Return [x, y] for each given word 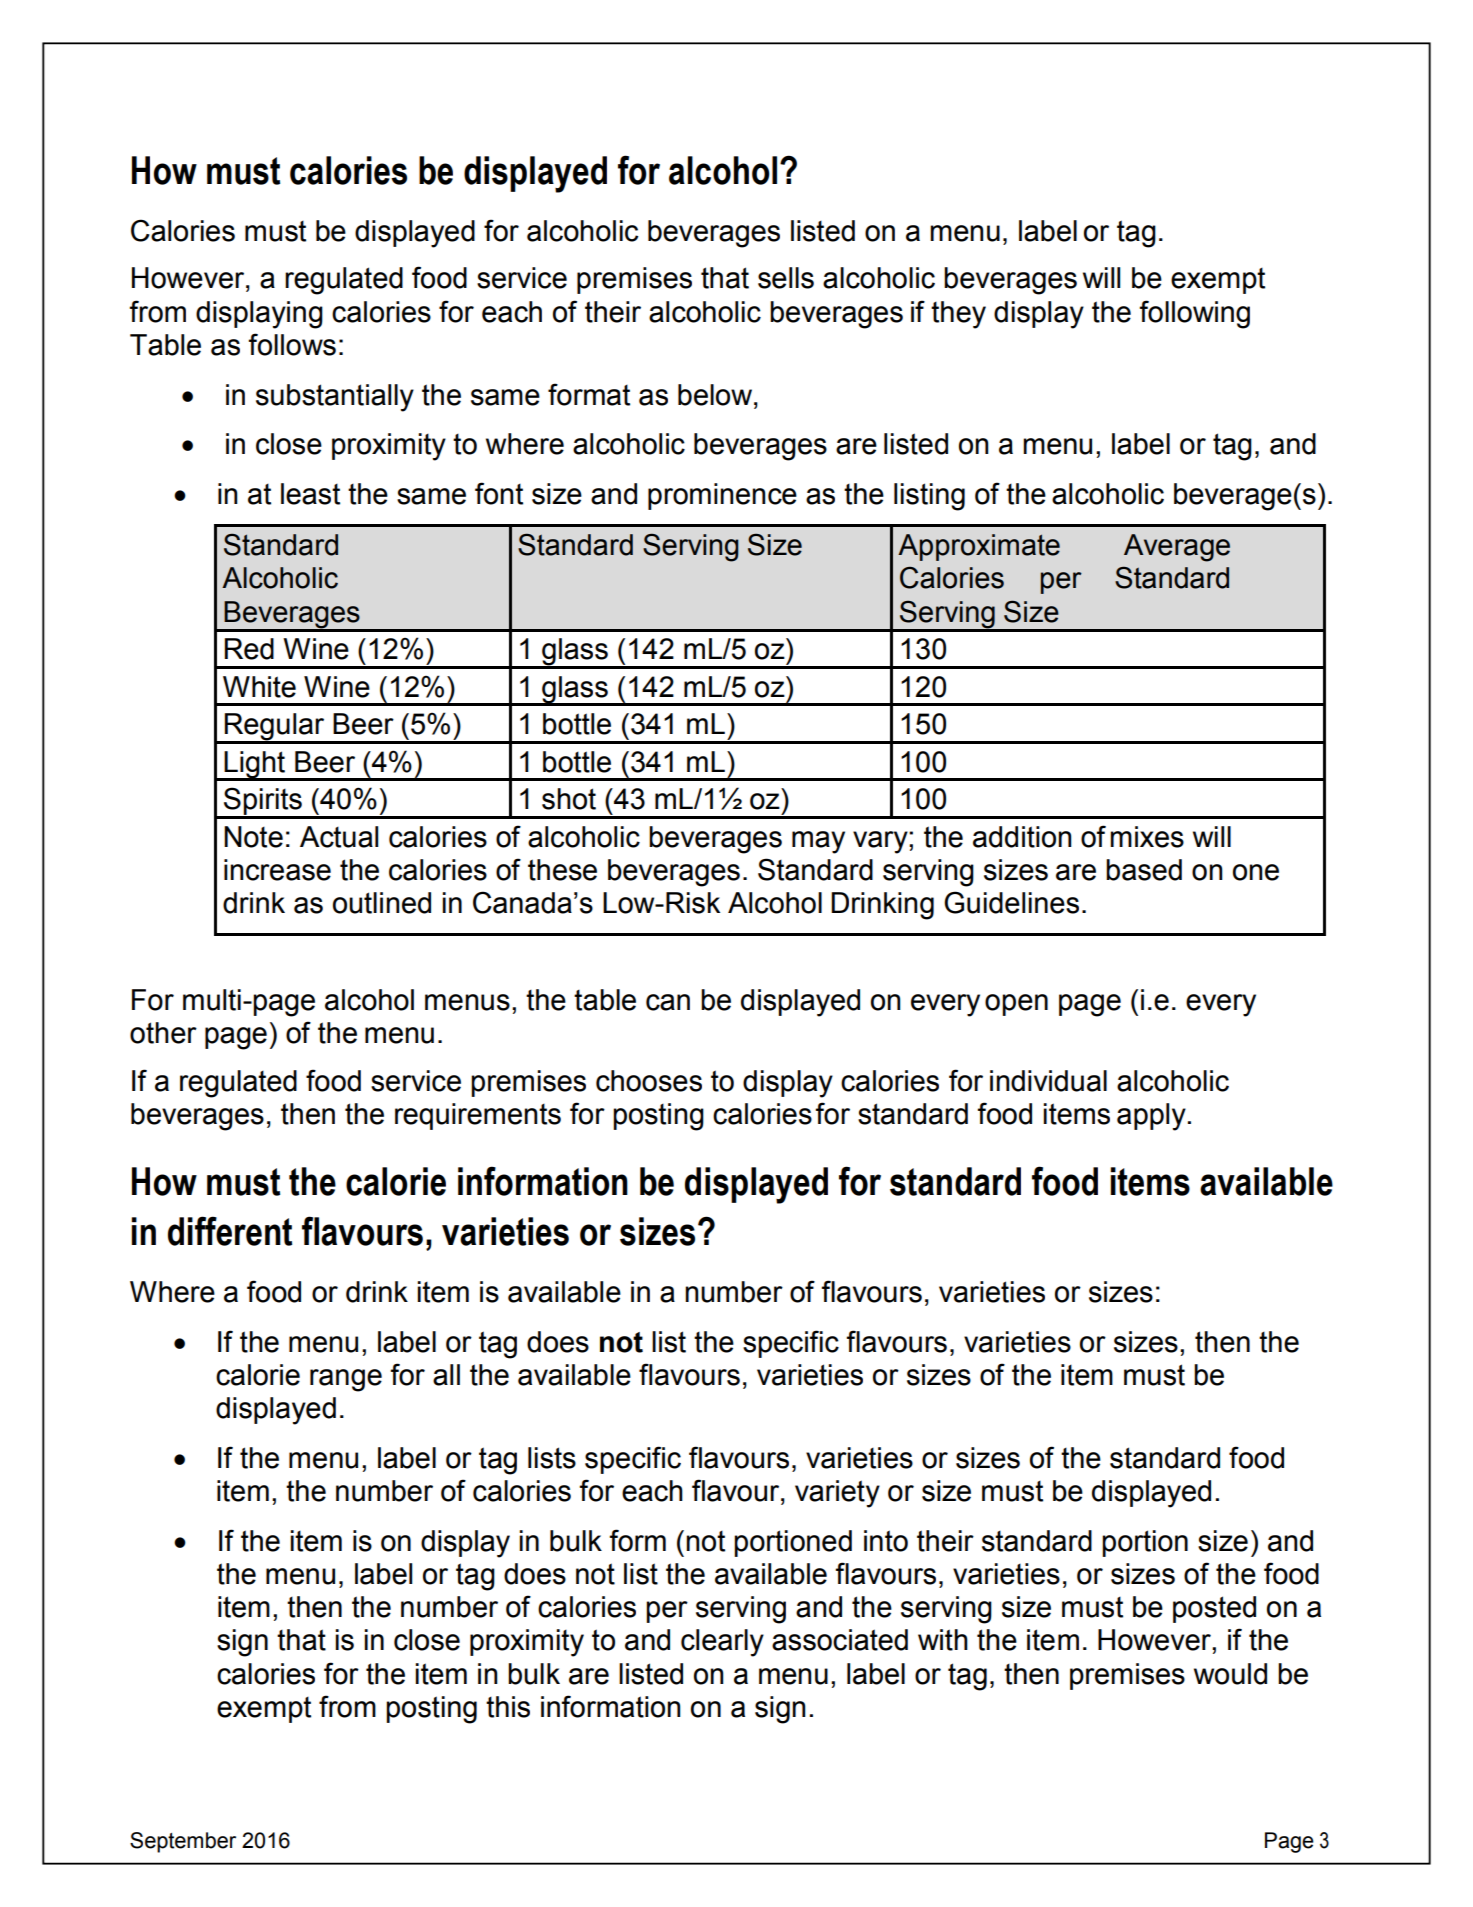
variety [837, 1494]
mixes [1147, 837]
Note [253, 837]
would [1230, 1674]
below [716, 395]
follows [292, 344]
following [1195, 314]
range [346, 1380]
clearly [722, 1643]
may [818, 842]
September [183, 1842]
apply [1151, 1117]
